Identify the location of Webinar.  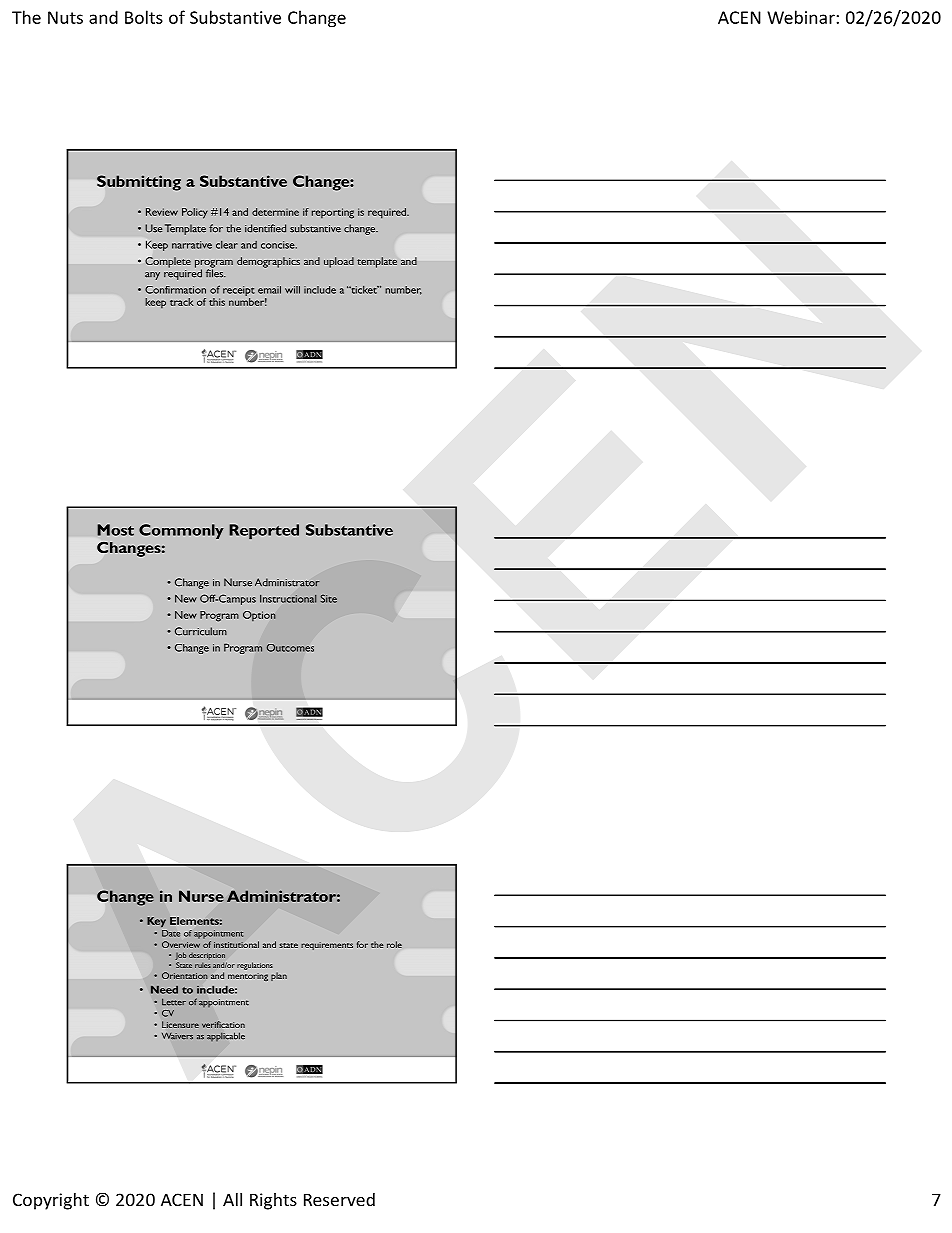
(801, 17).
